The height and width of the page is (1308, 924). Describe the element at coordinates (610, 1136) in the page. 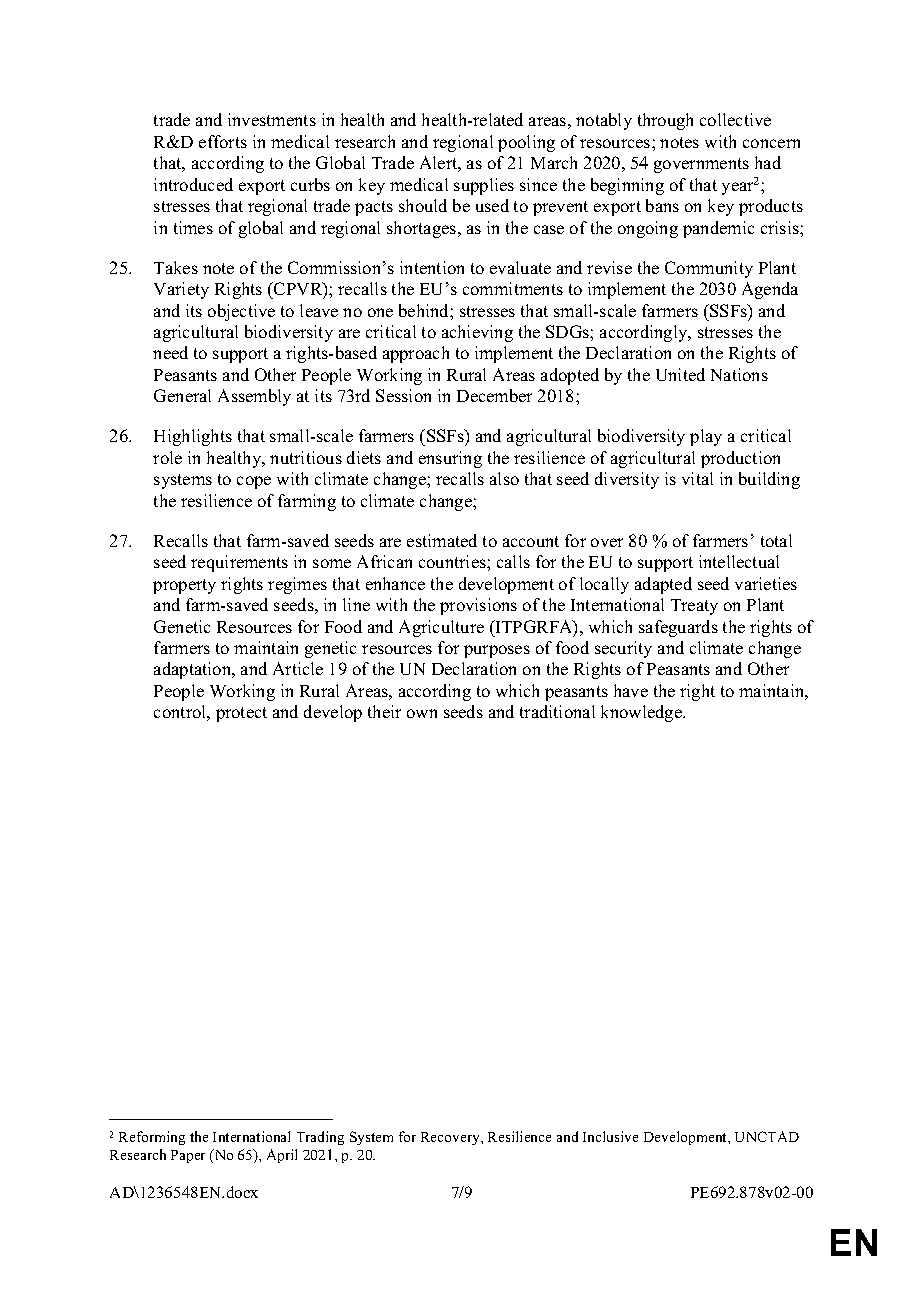

I see `Inclusive` at that location.
